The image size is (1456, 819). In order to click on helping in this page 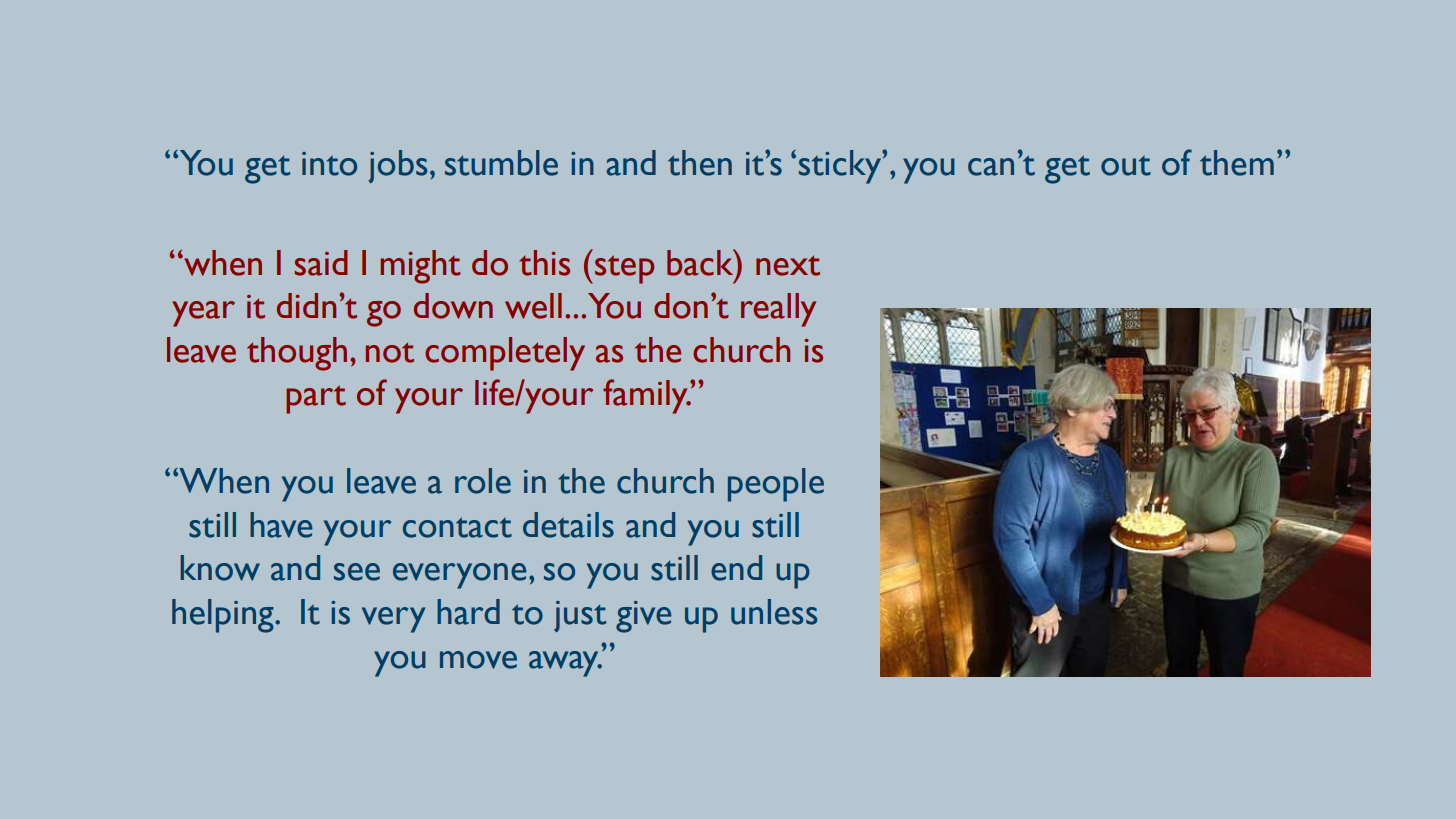, I will do `click(224, 616)`.
